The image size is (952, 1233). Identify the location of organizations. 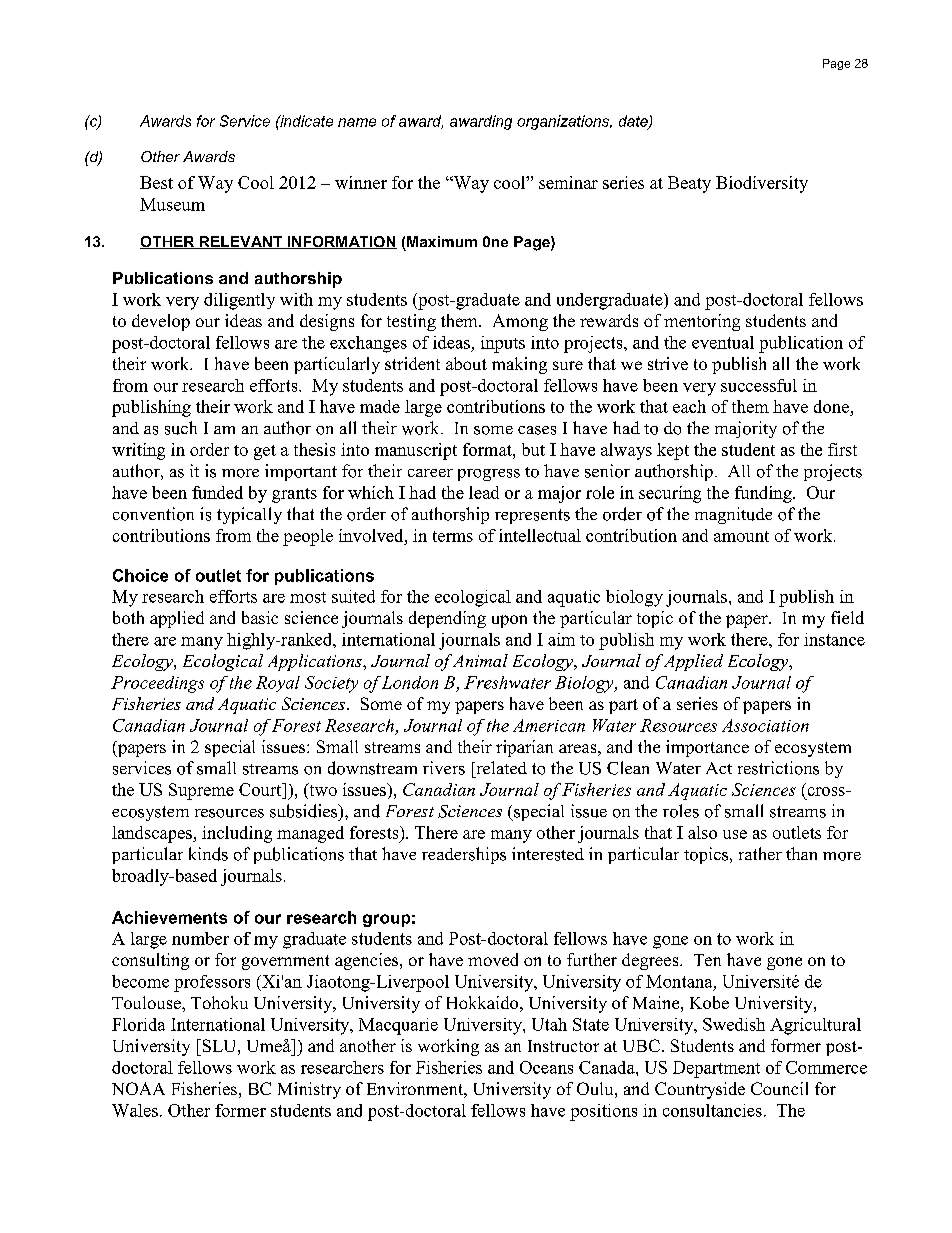
(564, 122).
